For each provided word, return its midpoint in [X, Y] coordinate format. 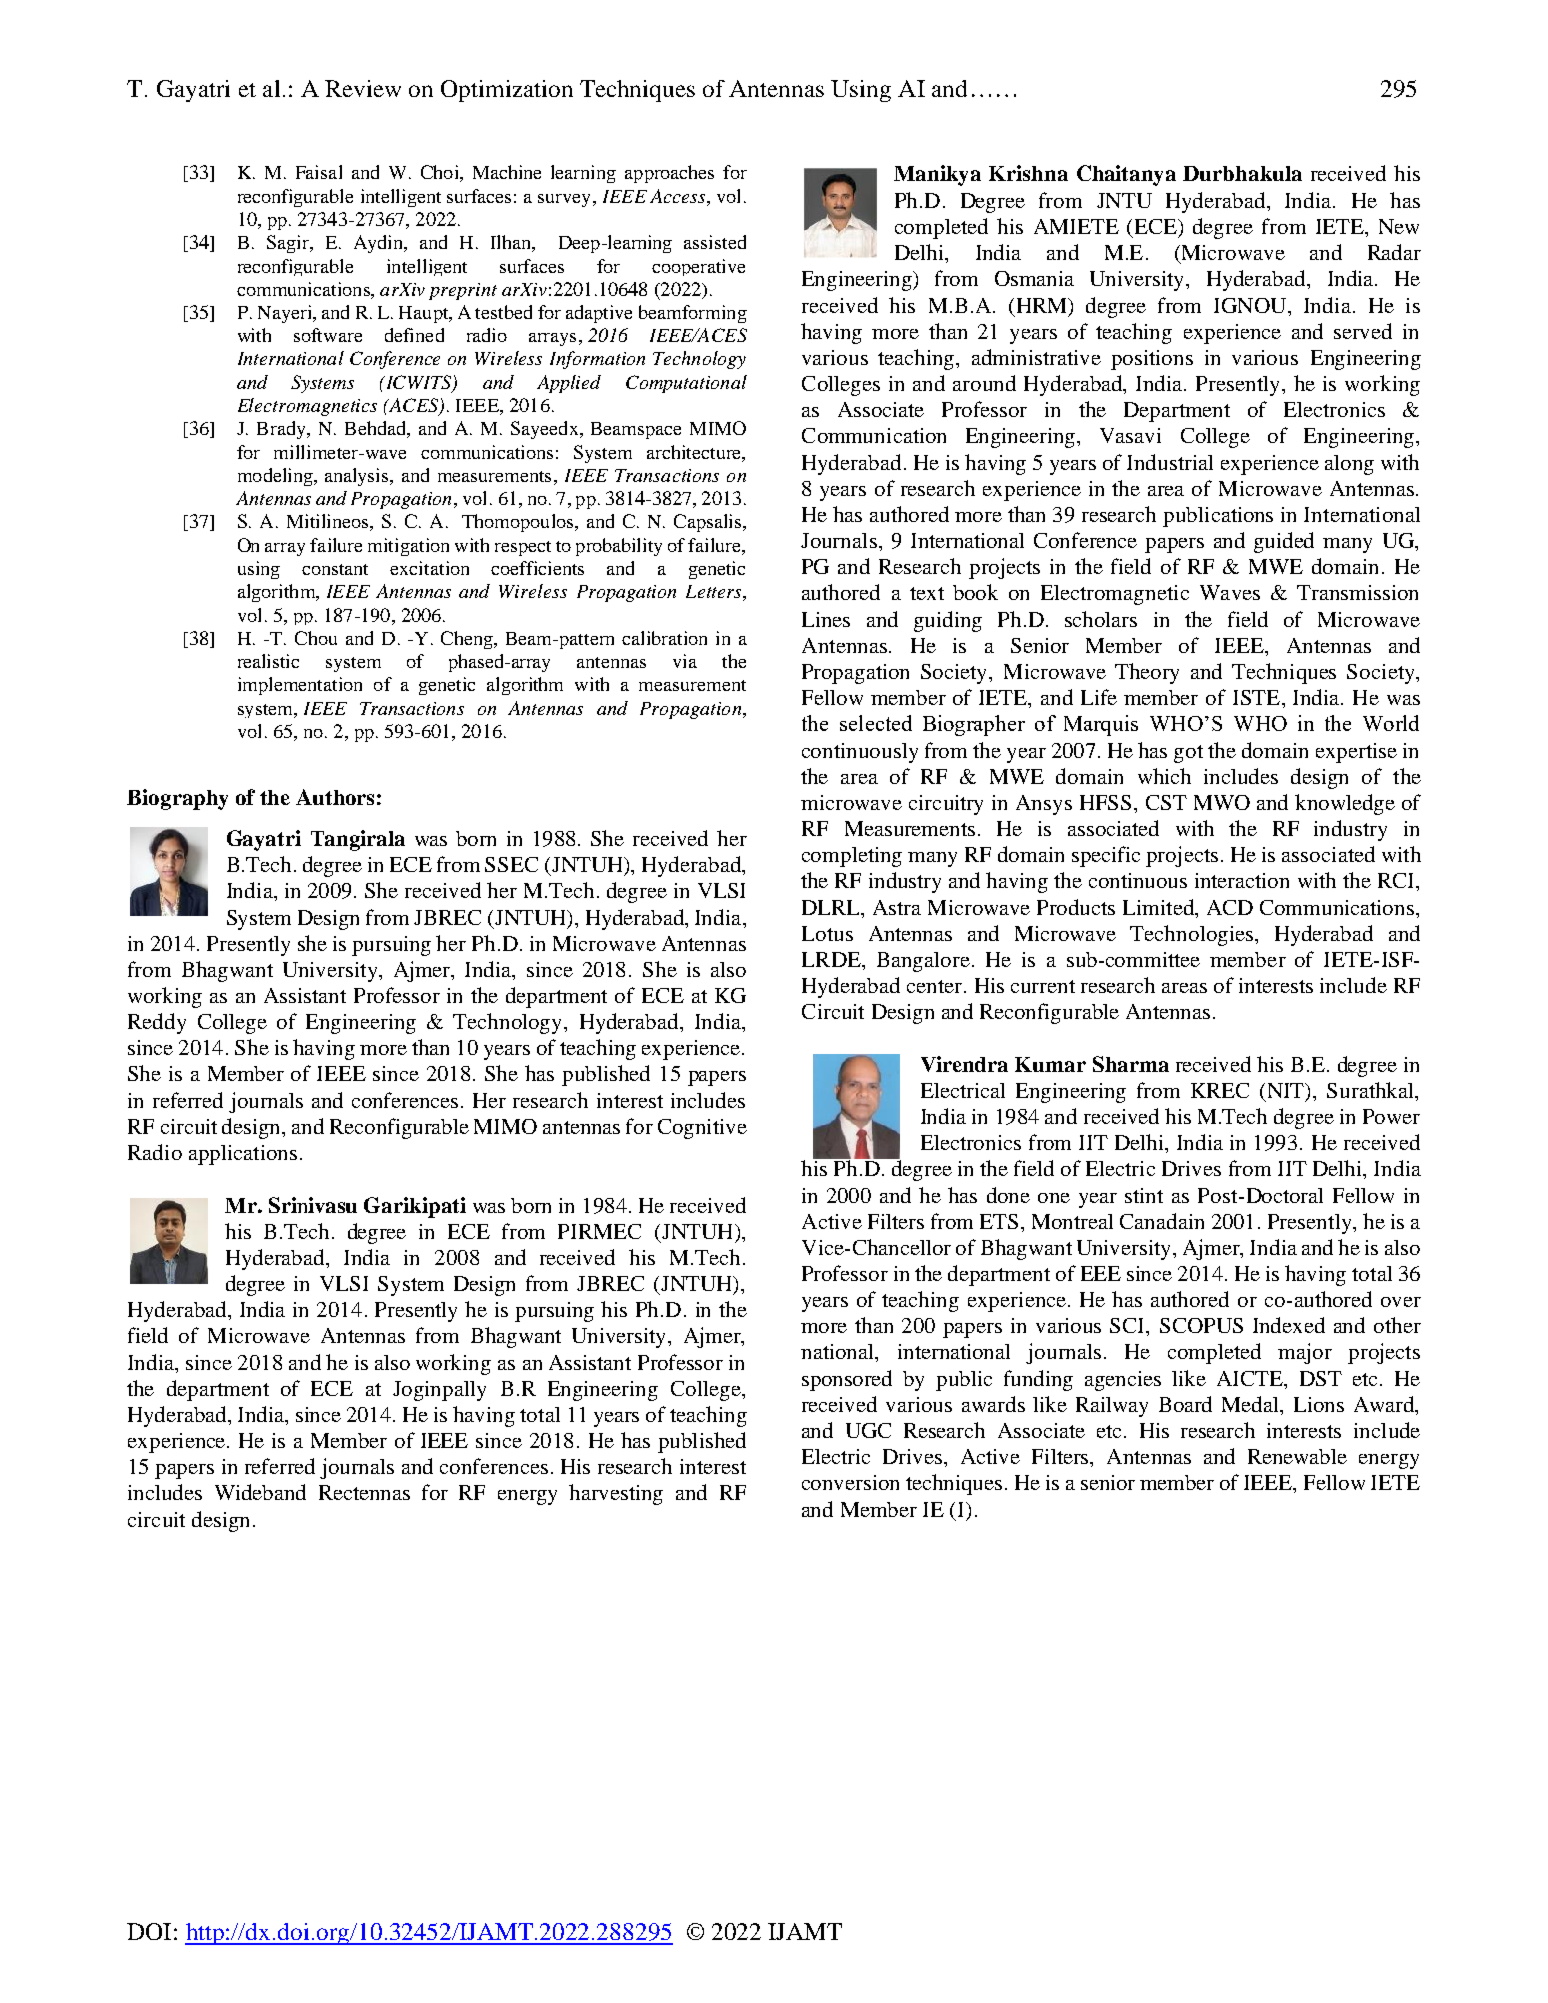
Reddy [157, 1023]
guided [1284, 542]
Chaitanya [1126, 175]
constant [335, 569]
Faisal [319, 172]
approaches [669, 174]
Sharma [1131, 1064]
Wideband [260, 1492]
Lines [826, 619]
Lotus [827, 933]
